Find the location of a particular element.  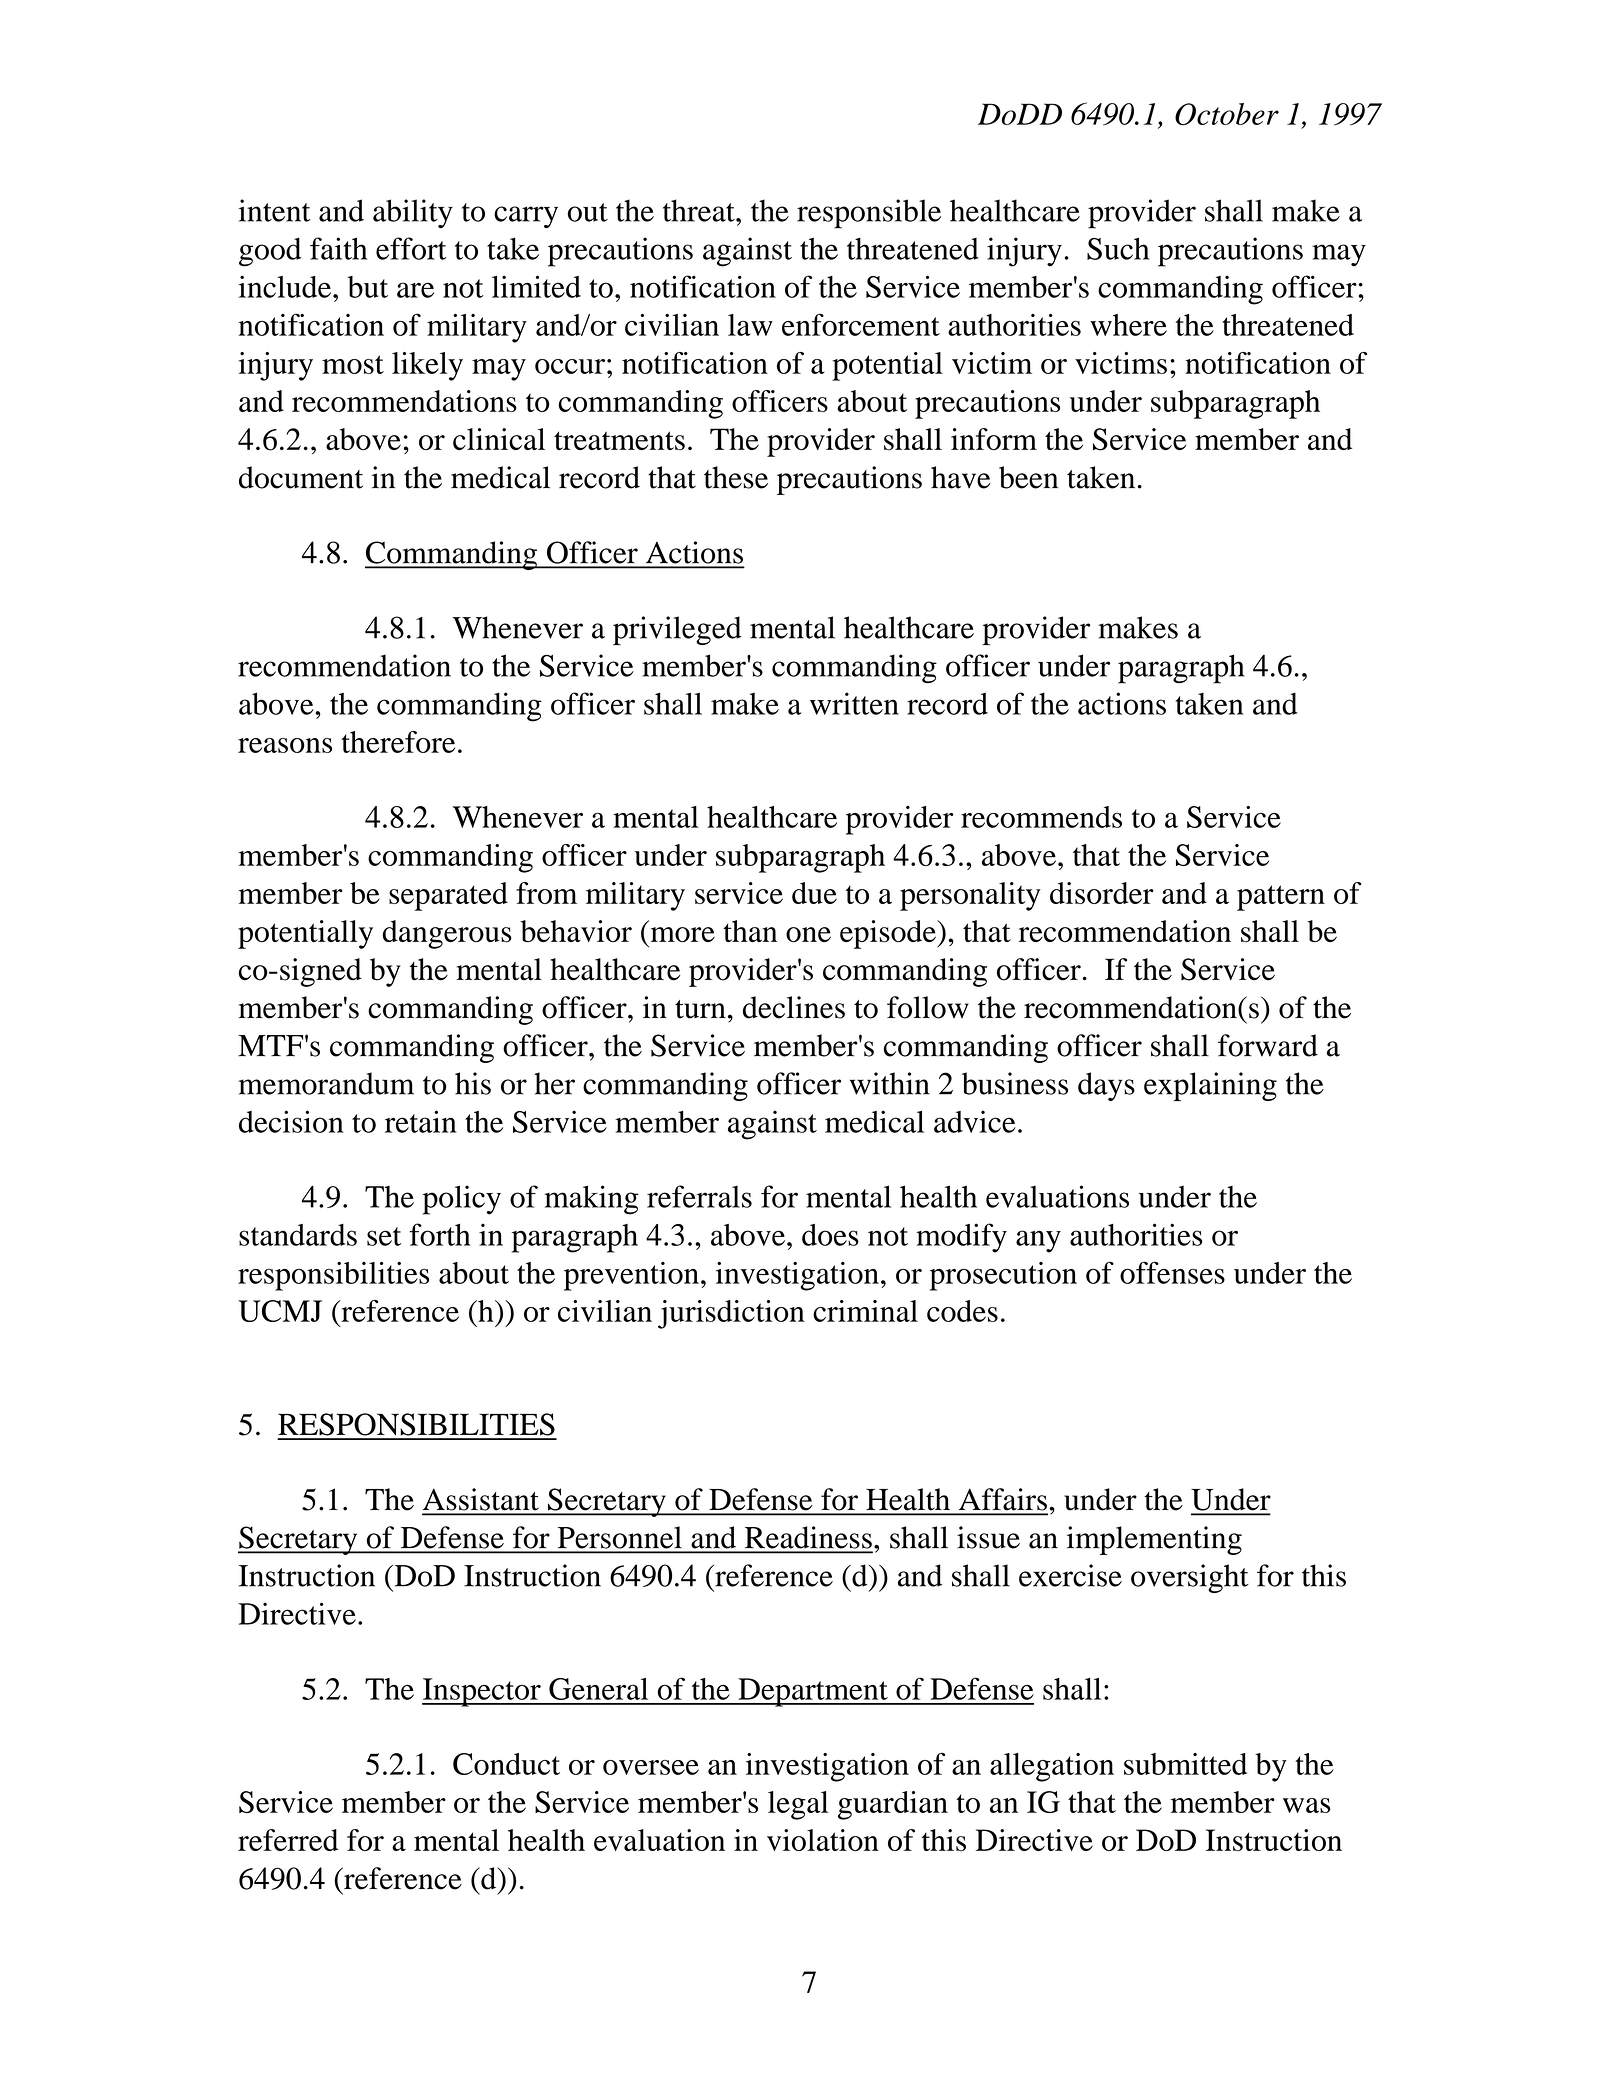

referrals is located at coordinates (699, 1196).
